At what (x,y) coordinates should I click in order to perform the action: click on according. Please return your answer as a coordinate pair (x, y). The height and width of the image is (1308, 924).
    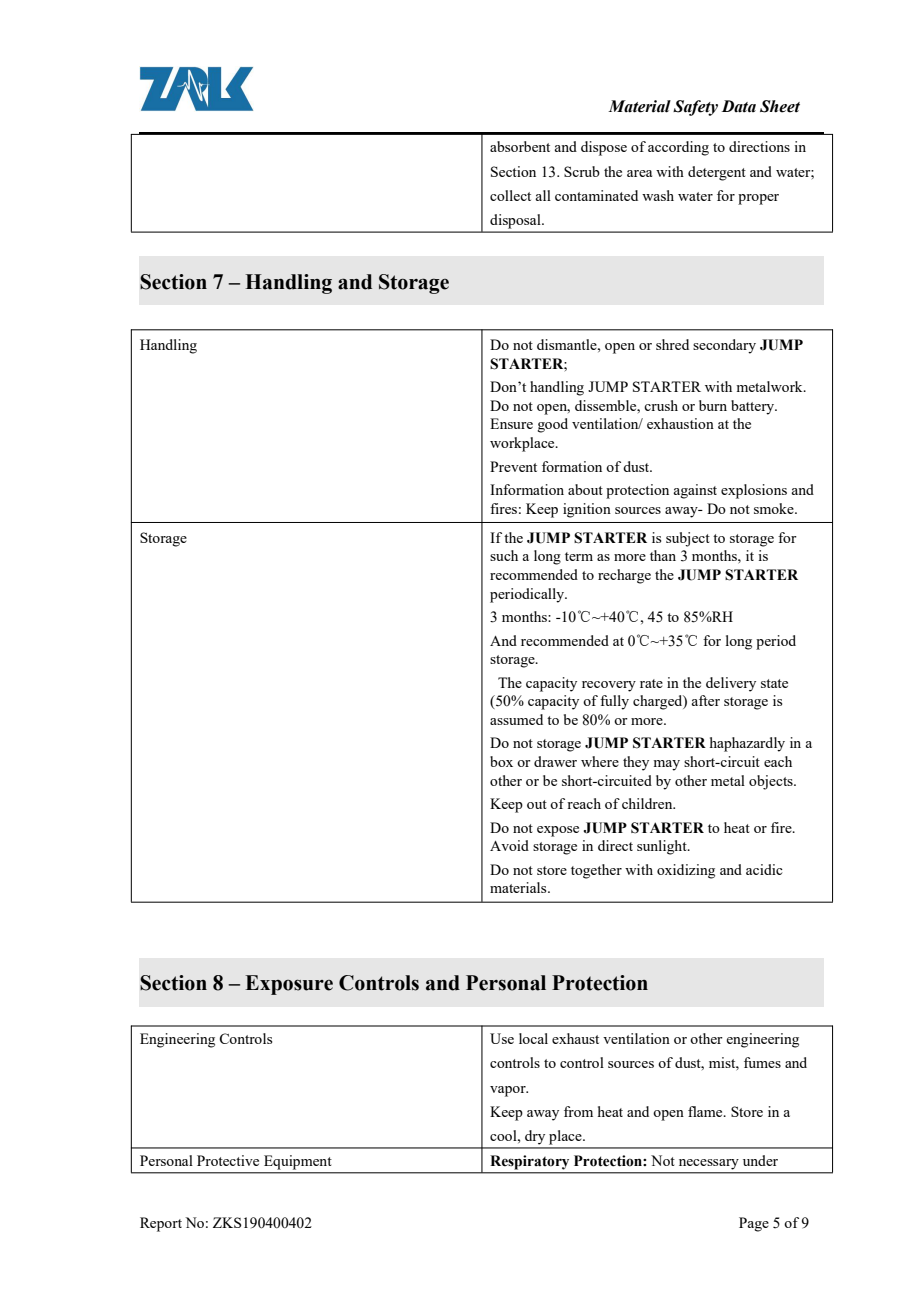
    Looking at the image, I should click on (678, 148).
